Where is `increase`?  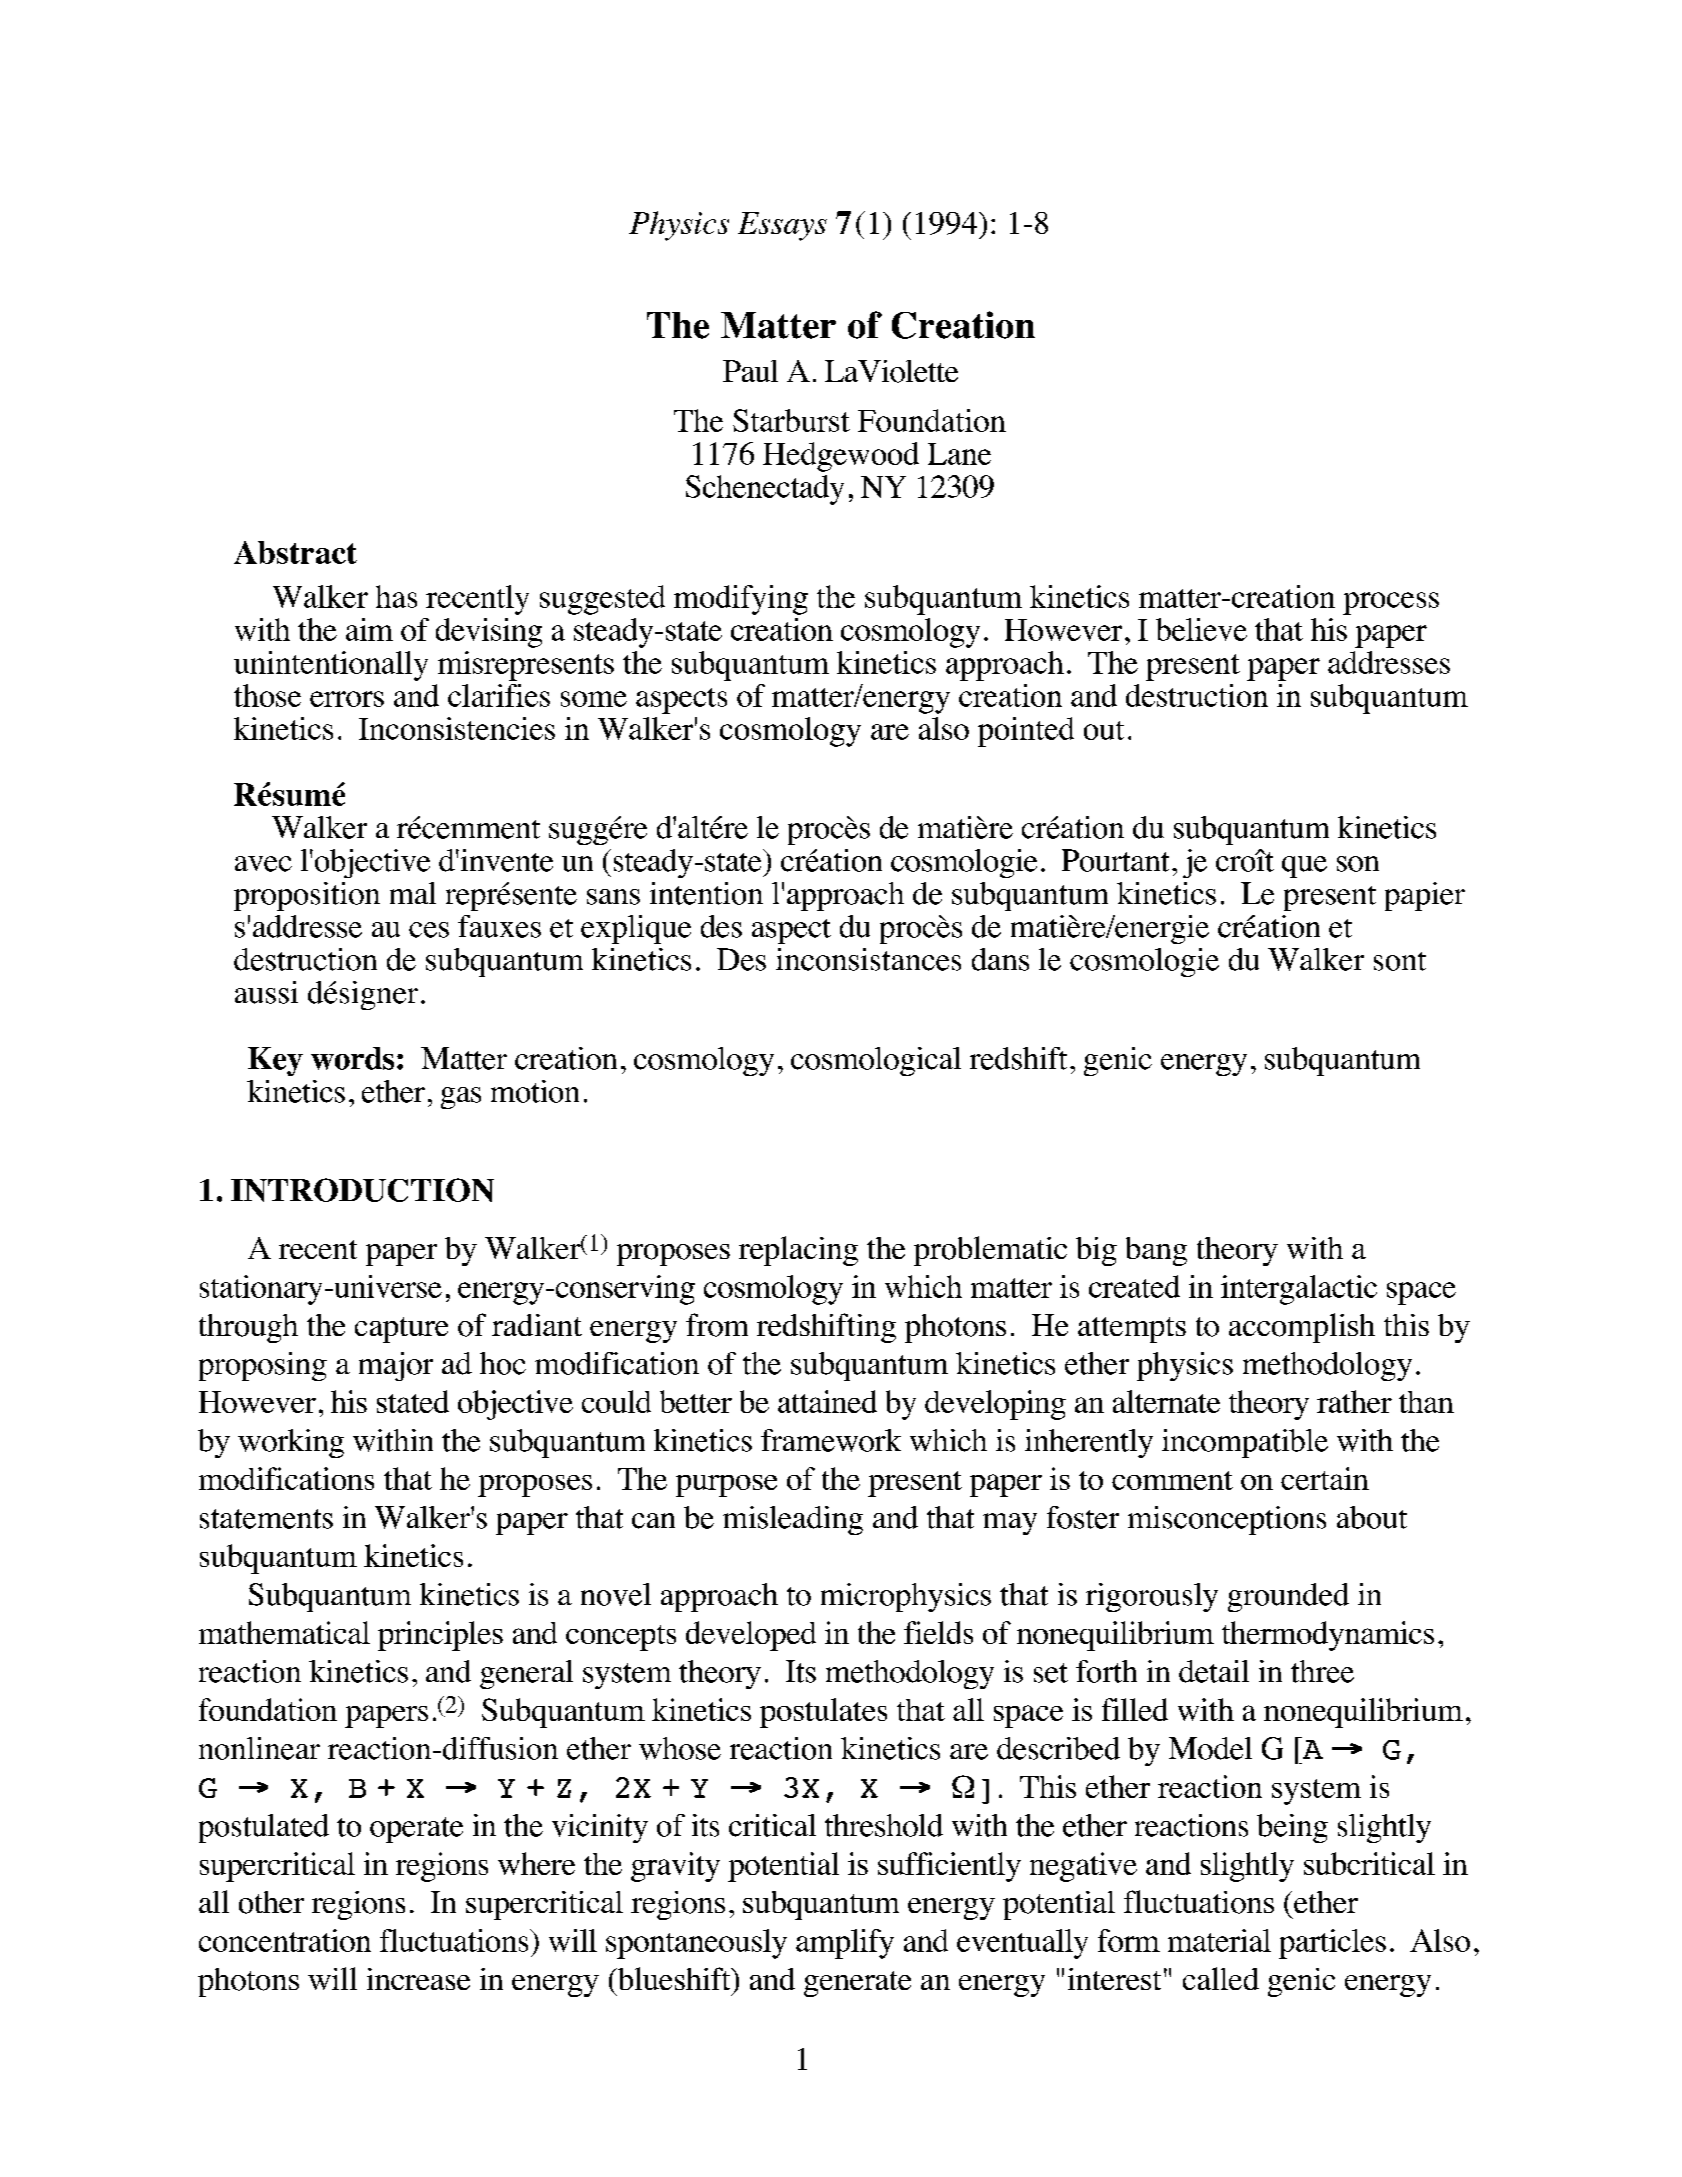 increase is located at coordinates (418, 1979).
